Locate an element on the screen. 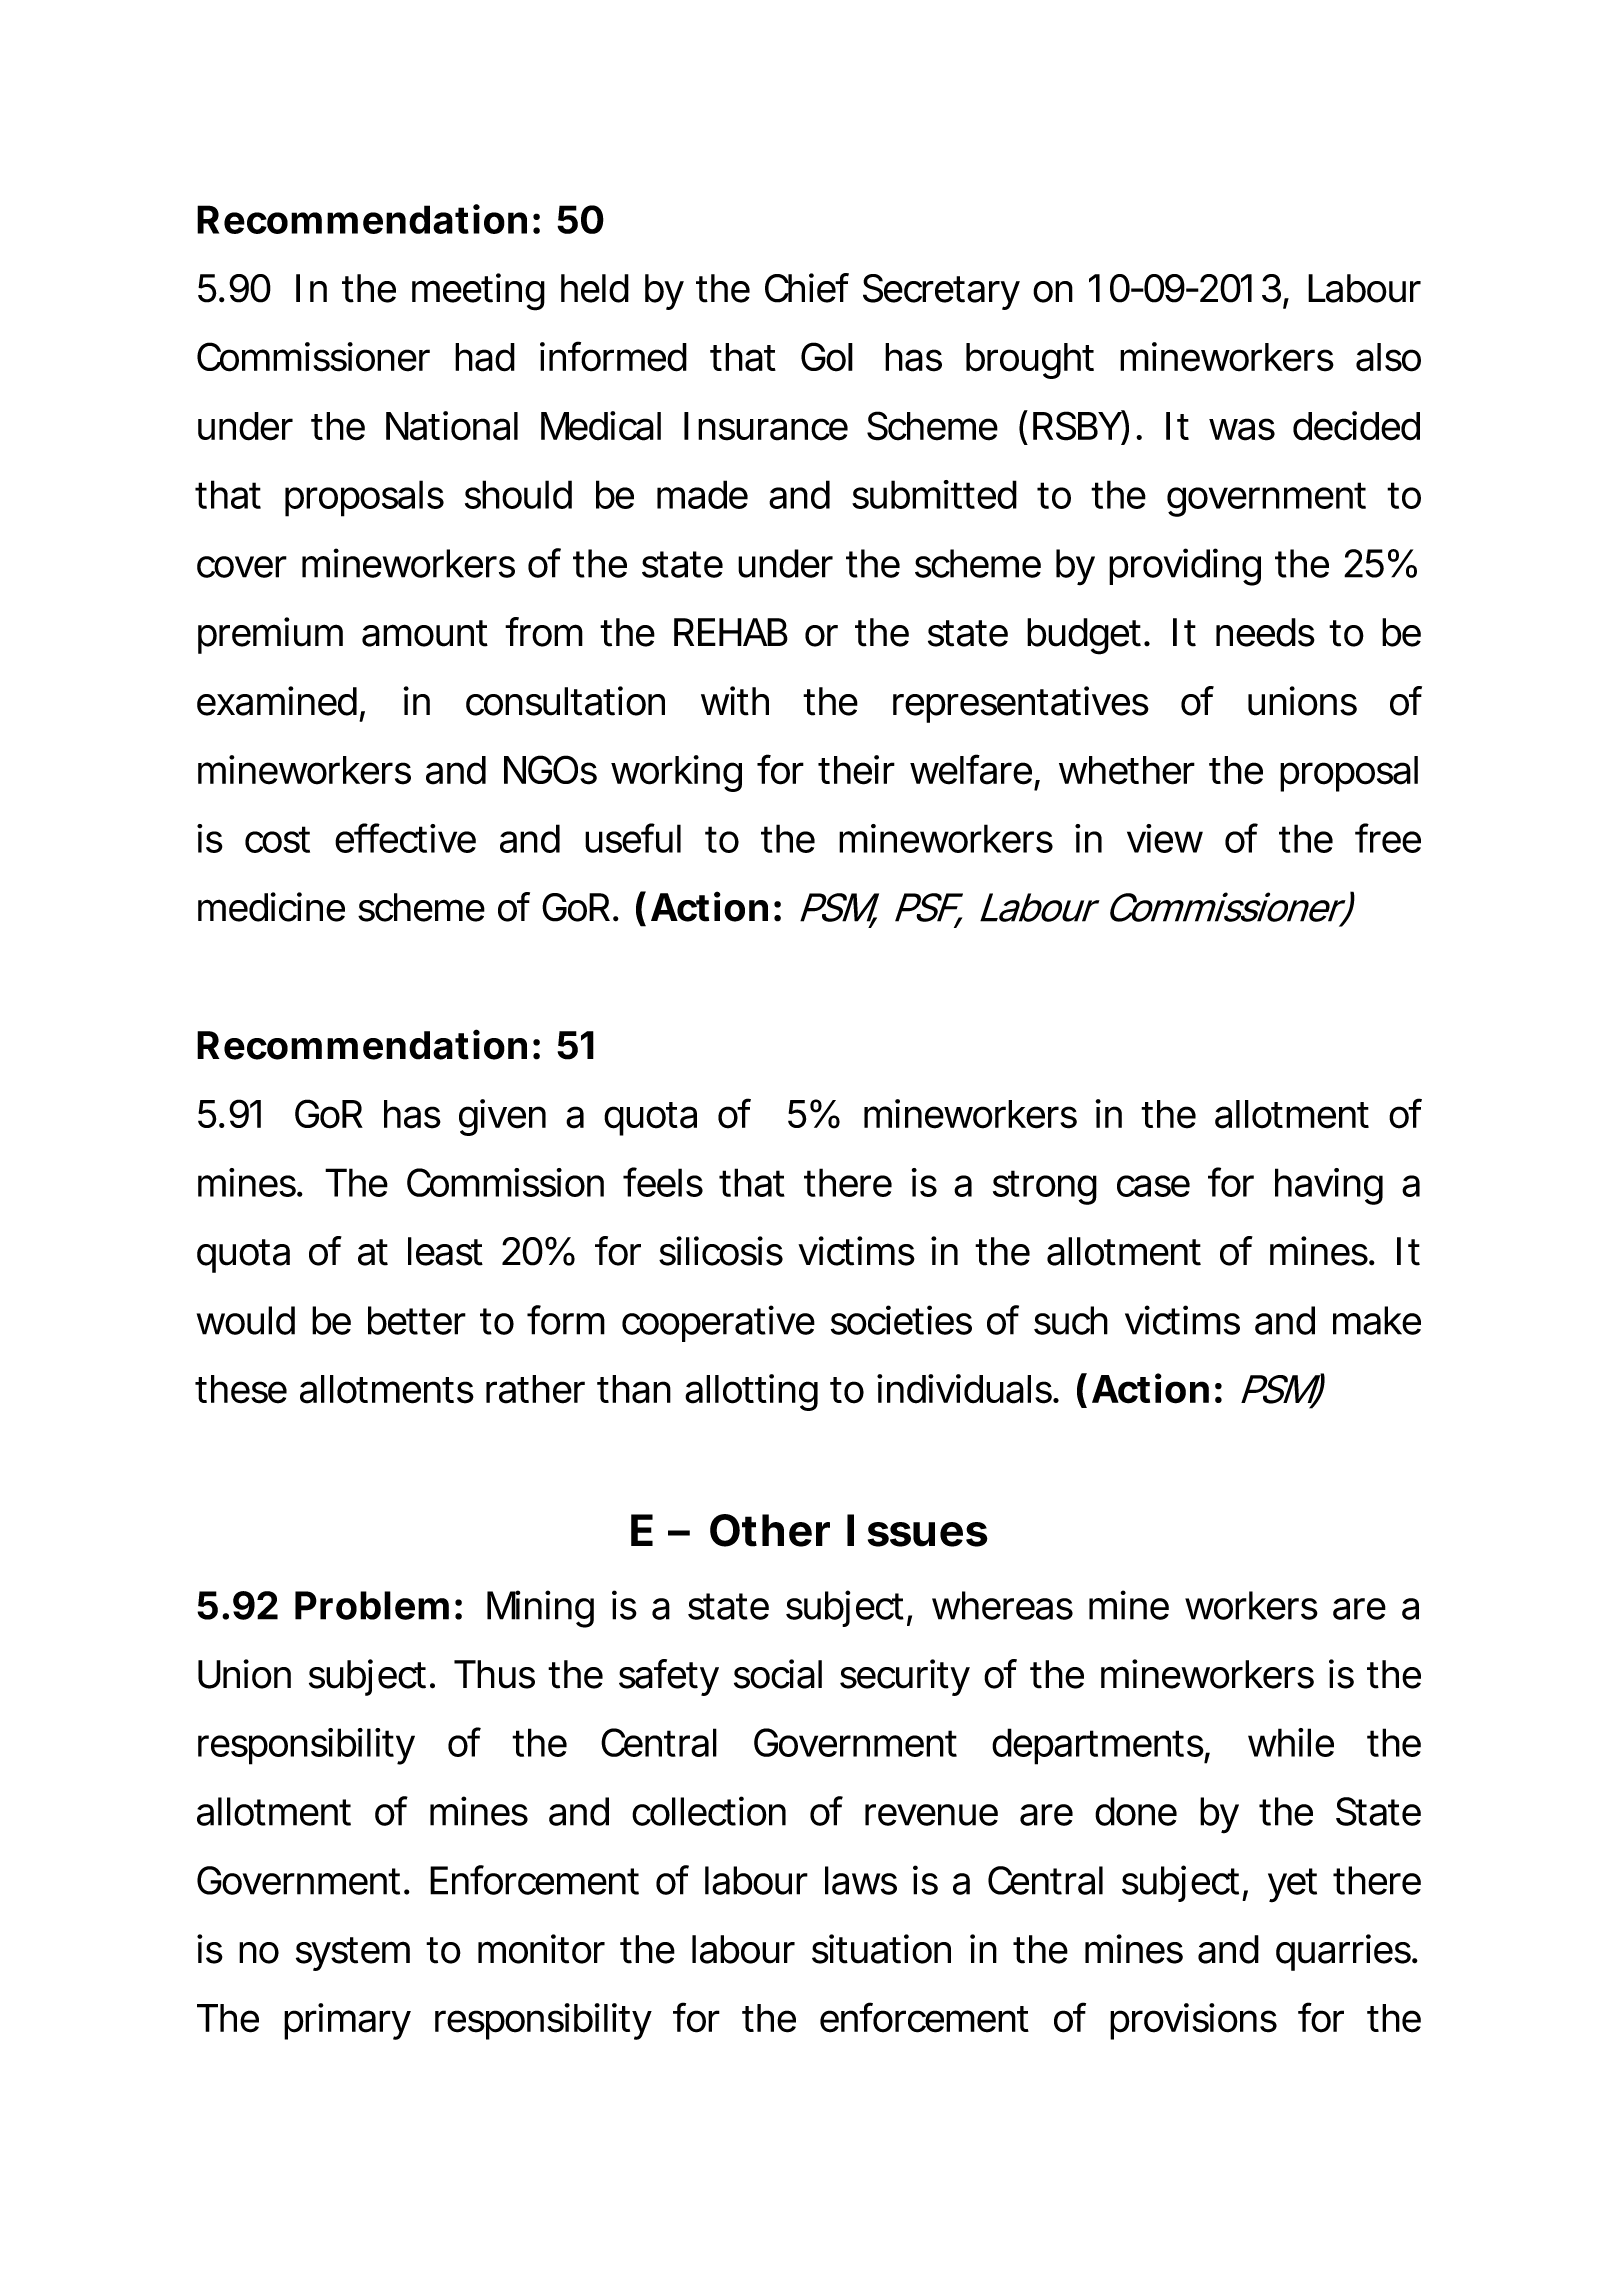 The height and width of the screenshot is (2285, 1616). effective is located at coordinates (405, 838).
